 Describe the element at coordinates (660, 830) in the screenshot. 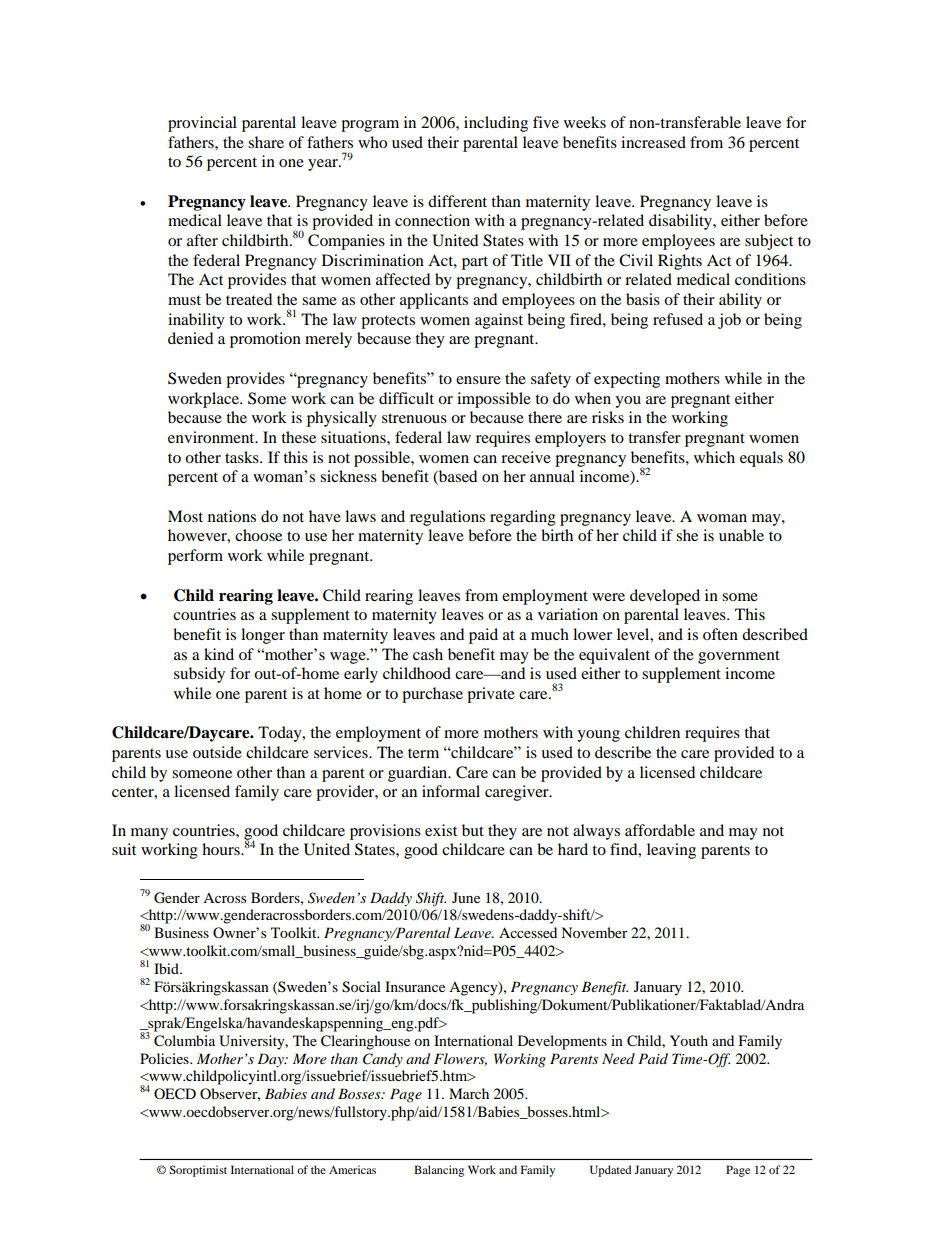

I see `affordable` at that location.
